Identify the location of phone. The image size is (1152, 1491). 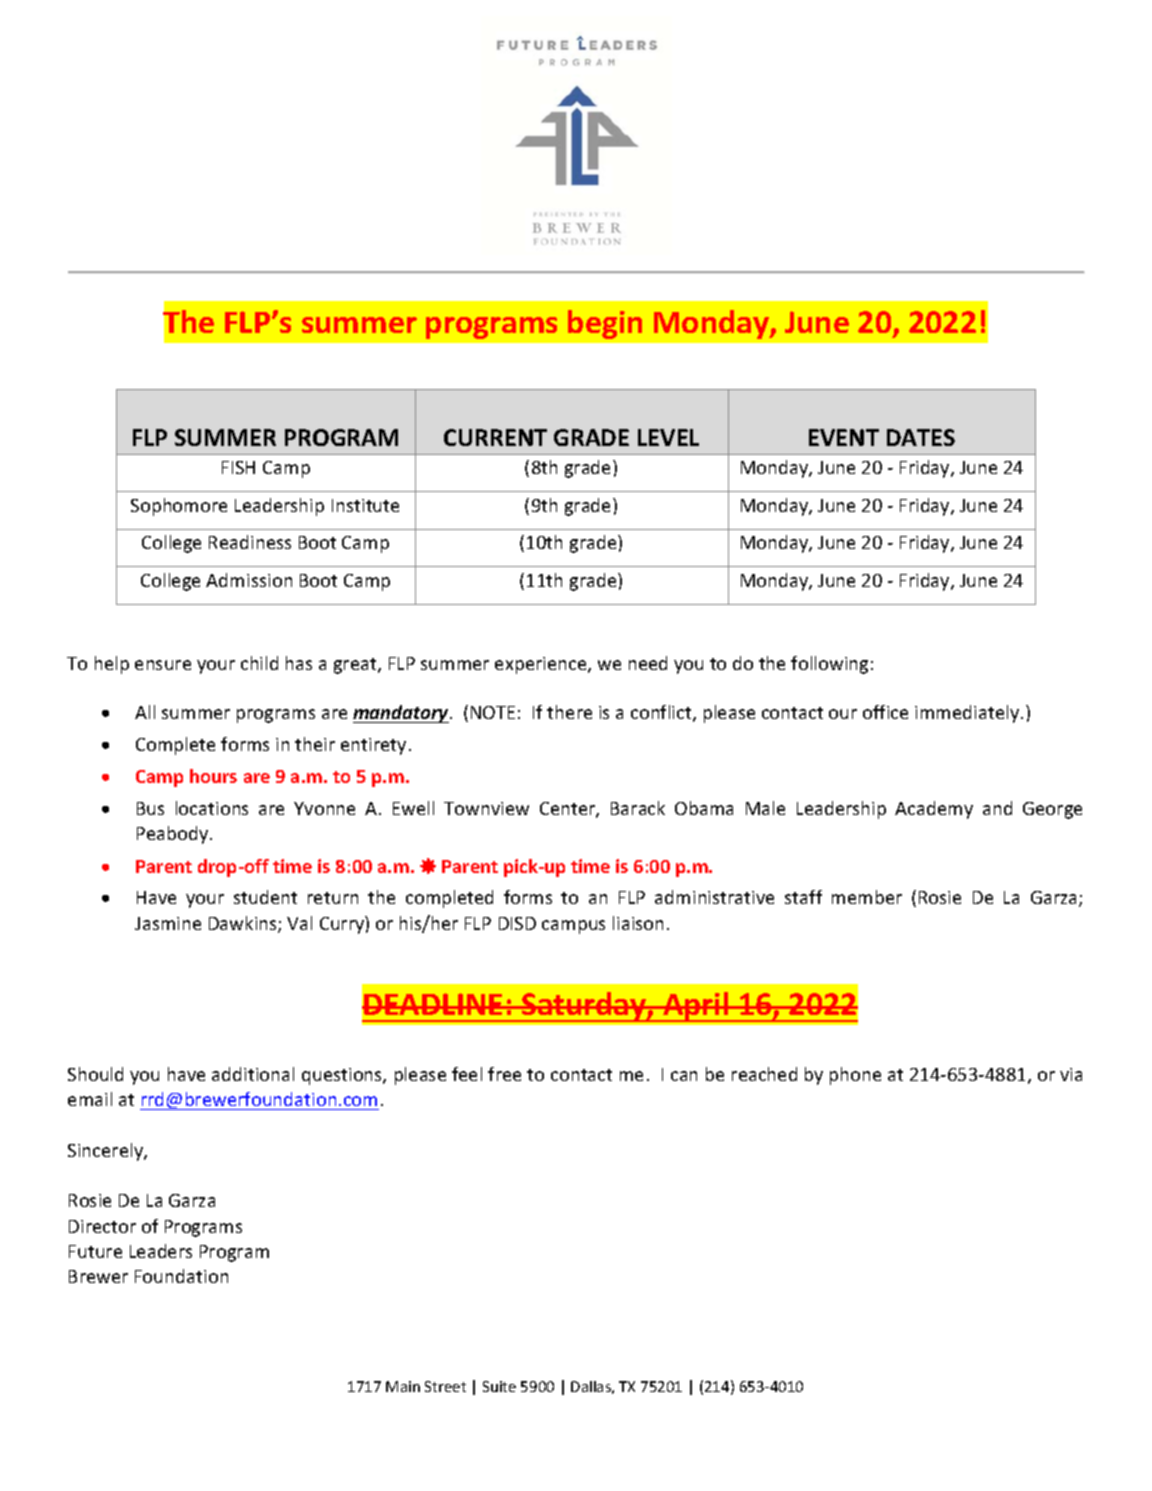
(855, 1076).
